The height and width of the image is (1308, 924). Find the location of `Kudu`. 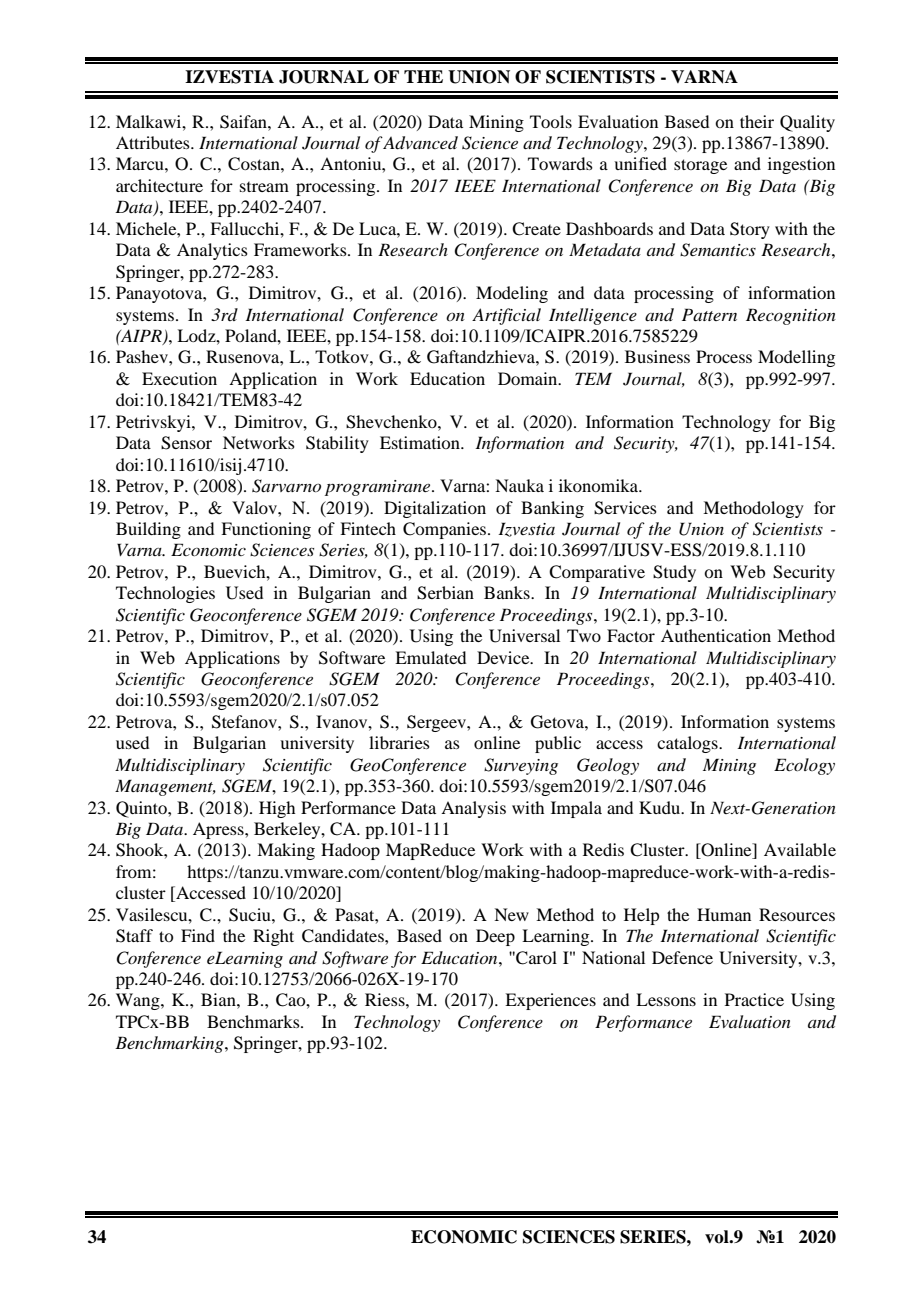

Kudu is located at coordinates (661, 807).
